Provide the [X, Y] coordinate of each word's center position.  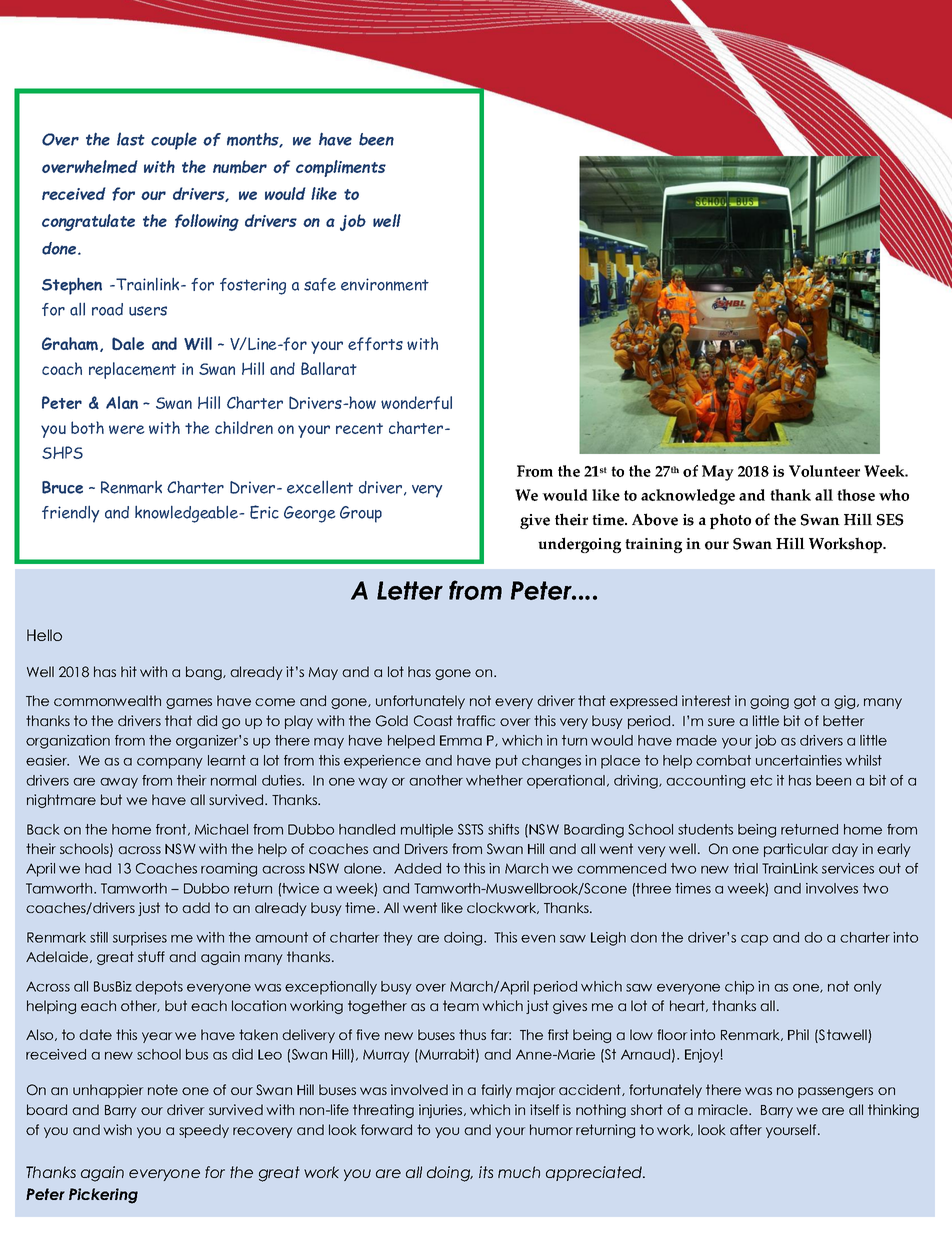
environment [385, 284]
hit [129, 671]
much [519, 1172]
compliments [341, 168]
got [805, 702]
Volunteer [824, 471]
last [131, 139]
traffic [476, 720]
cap [754, 940]
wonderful [416, 403]
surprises [140, 939]
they [398, 939]
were [127, 429]
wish [117, 1129]
